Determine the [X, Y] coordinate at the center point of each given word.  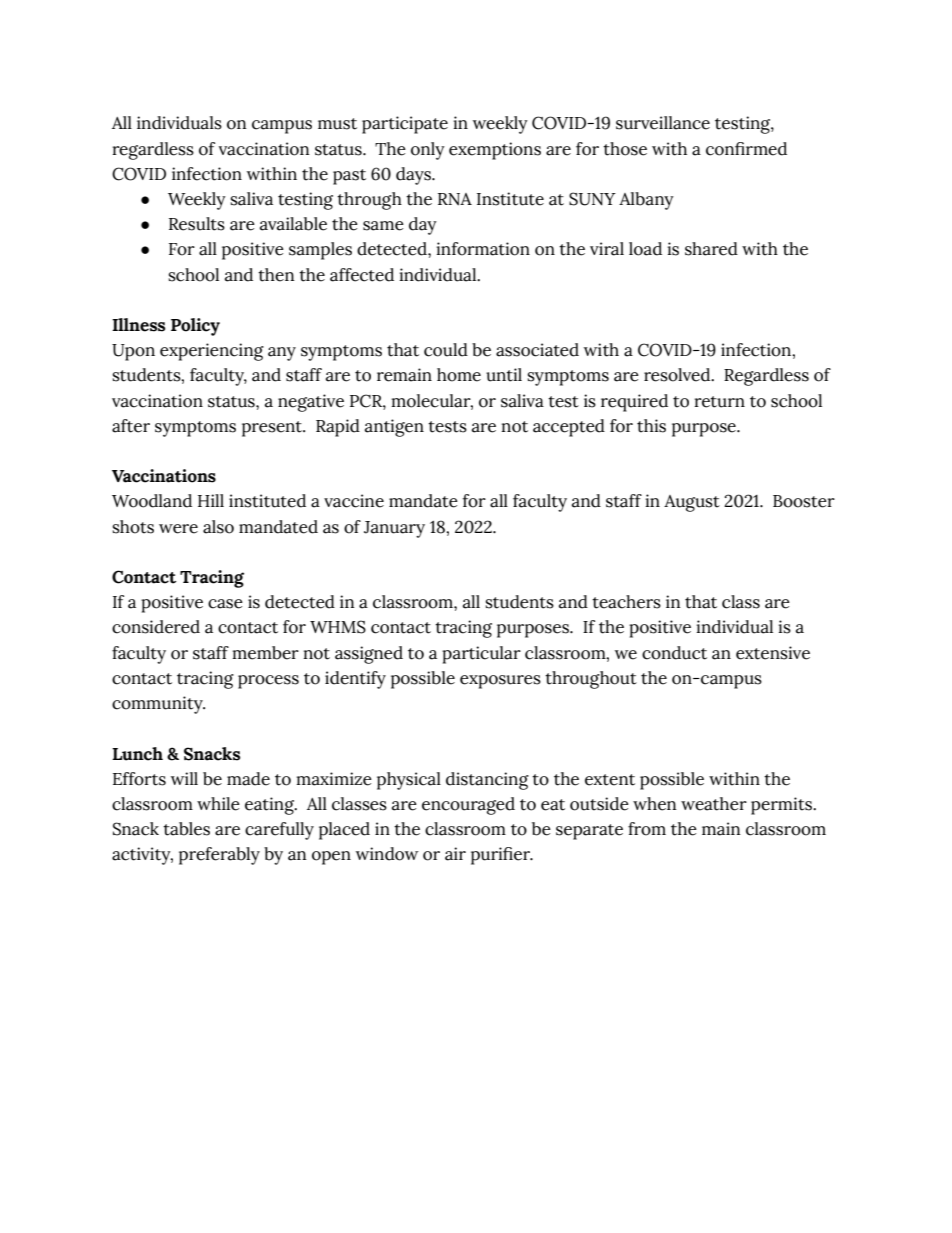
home [459, 375]
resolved [678, 375]
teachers [626, 602]
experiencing [212, 352]
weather [714, 804]
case [225, 604]
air [455, 854]
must [337, 124]
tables [186, 829]
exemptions [495, 151]
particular [481, 655]
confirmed [746, 149]
